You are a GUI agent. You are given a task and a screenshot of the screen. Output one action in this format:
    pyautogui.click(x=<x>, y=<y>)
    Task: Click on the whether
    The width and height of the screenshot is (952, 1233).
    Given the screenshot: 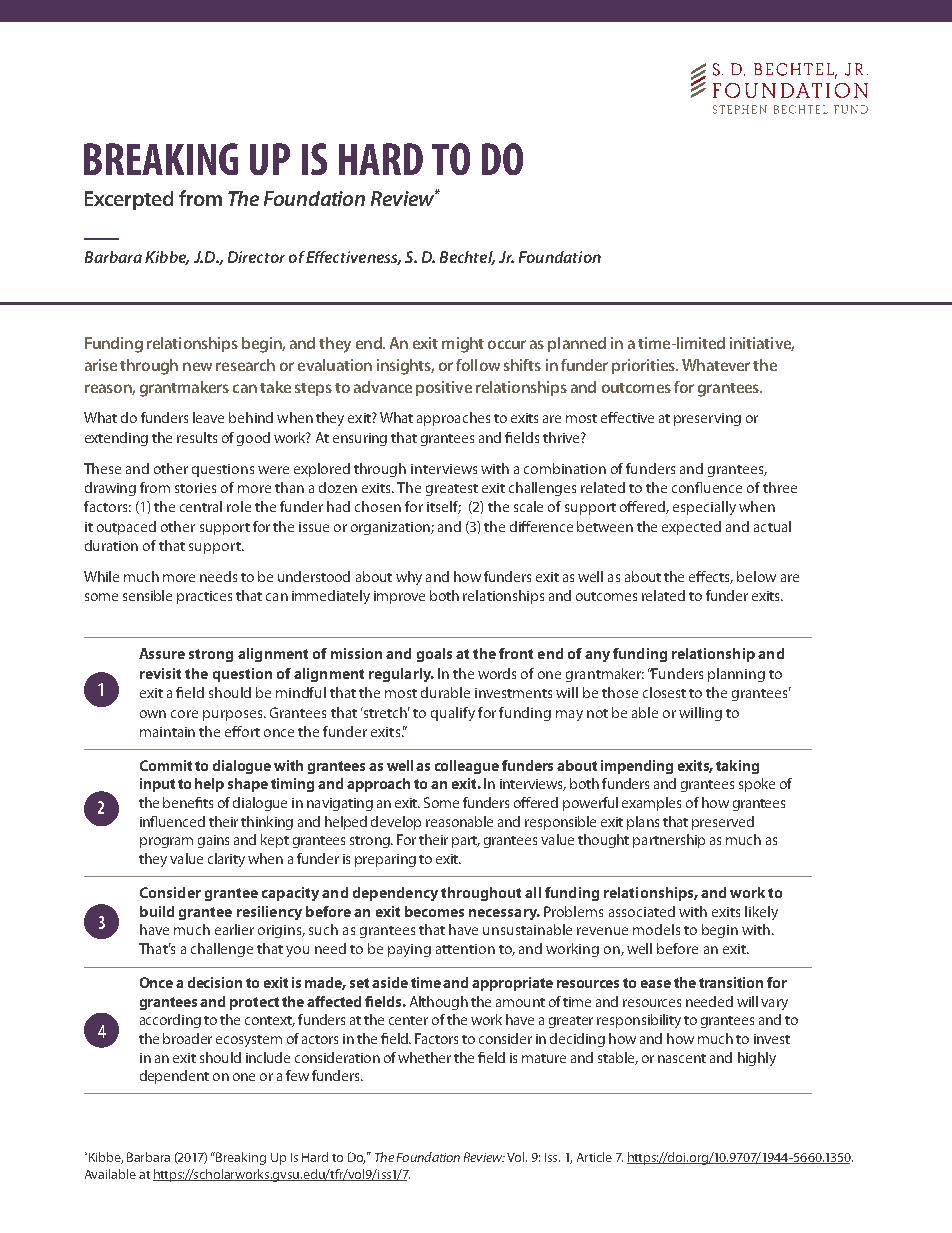 What is the action you would take?
    pyautogui.click(x=424, y=1057)
